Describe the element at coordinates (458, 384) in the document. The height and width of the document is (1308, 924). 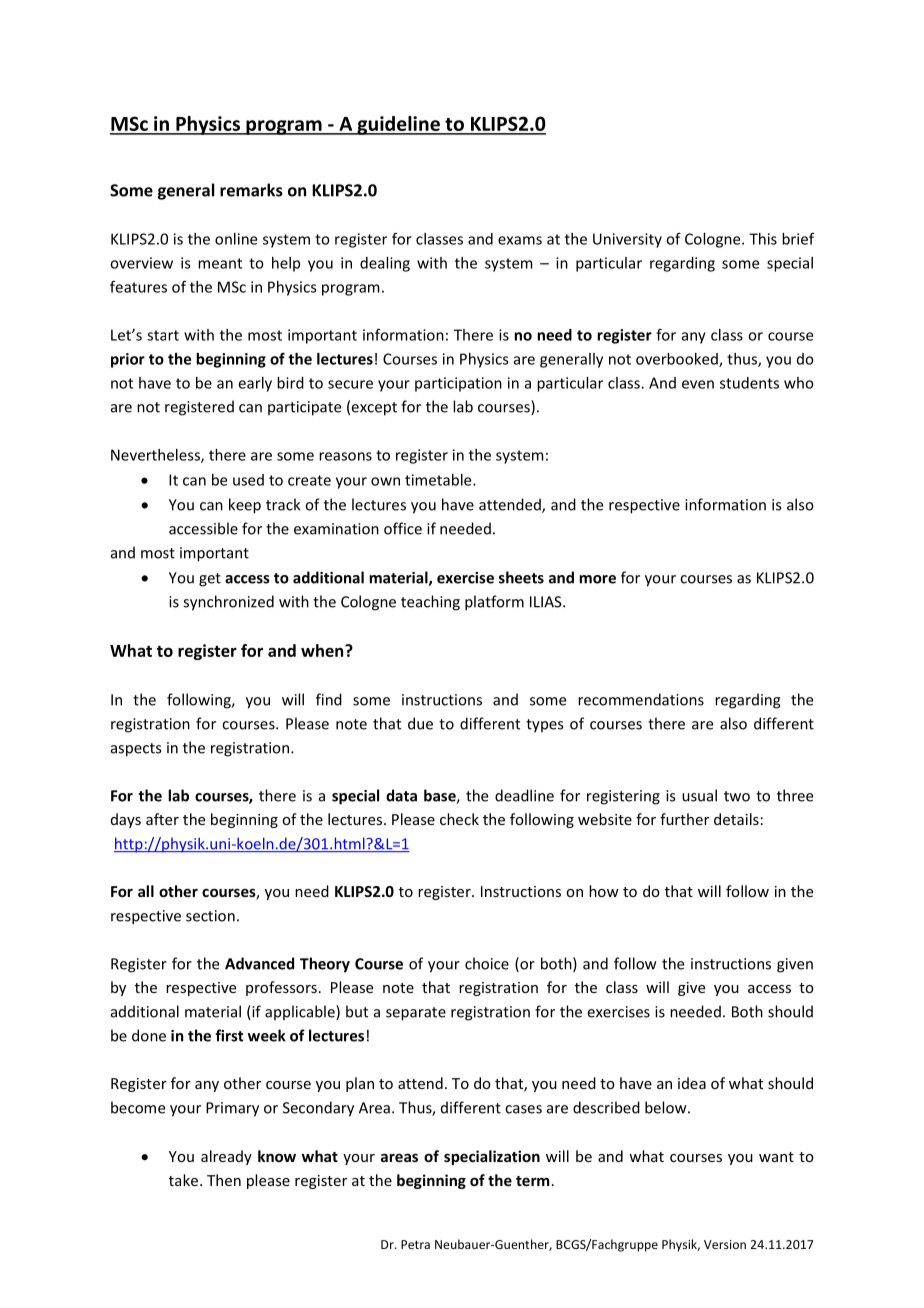
I see `participation` at that location.
